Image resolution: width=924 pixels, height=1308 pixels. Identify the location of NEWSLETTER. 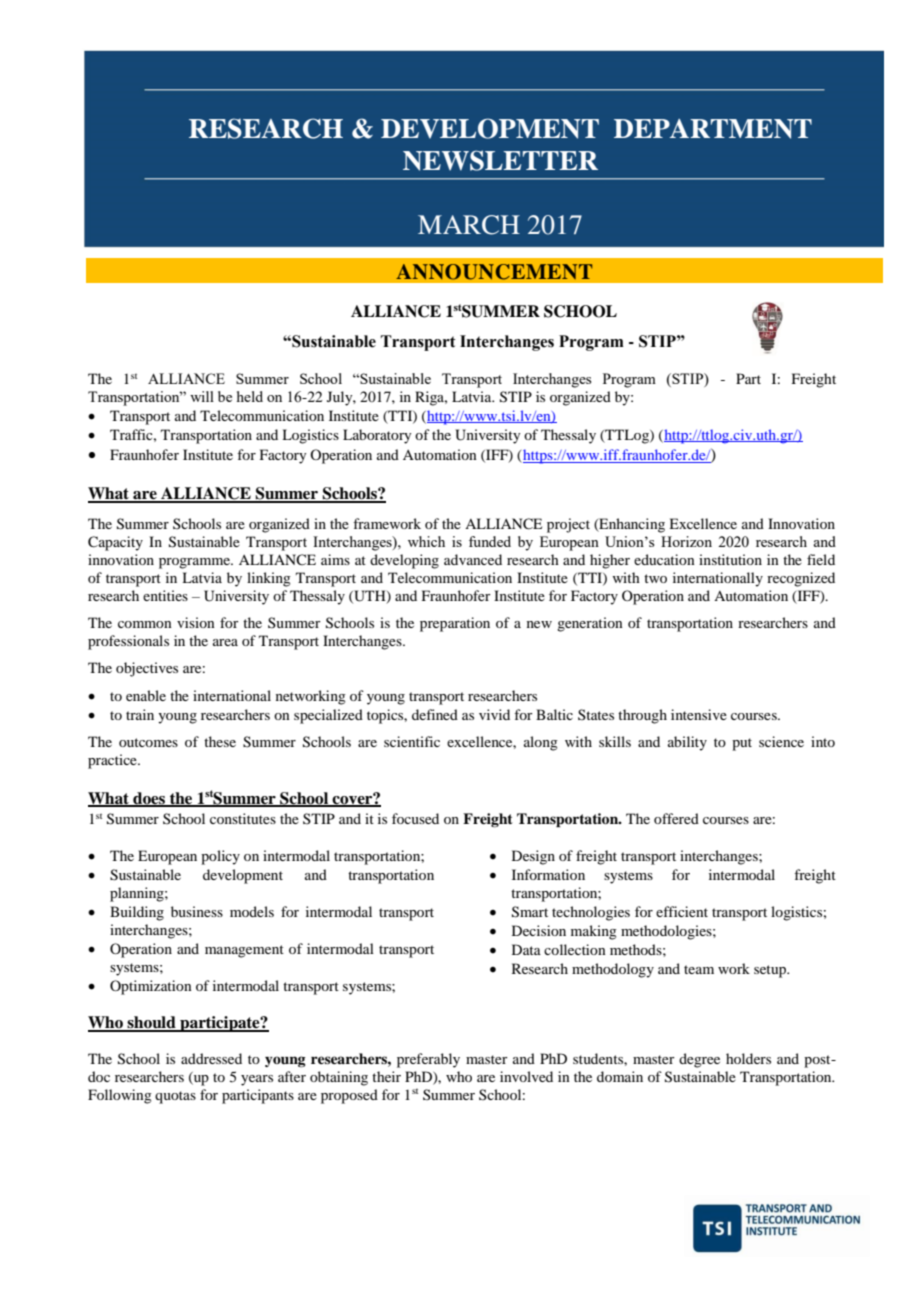
(500, 160).
